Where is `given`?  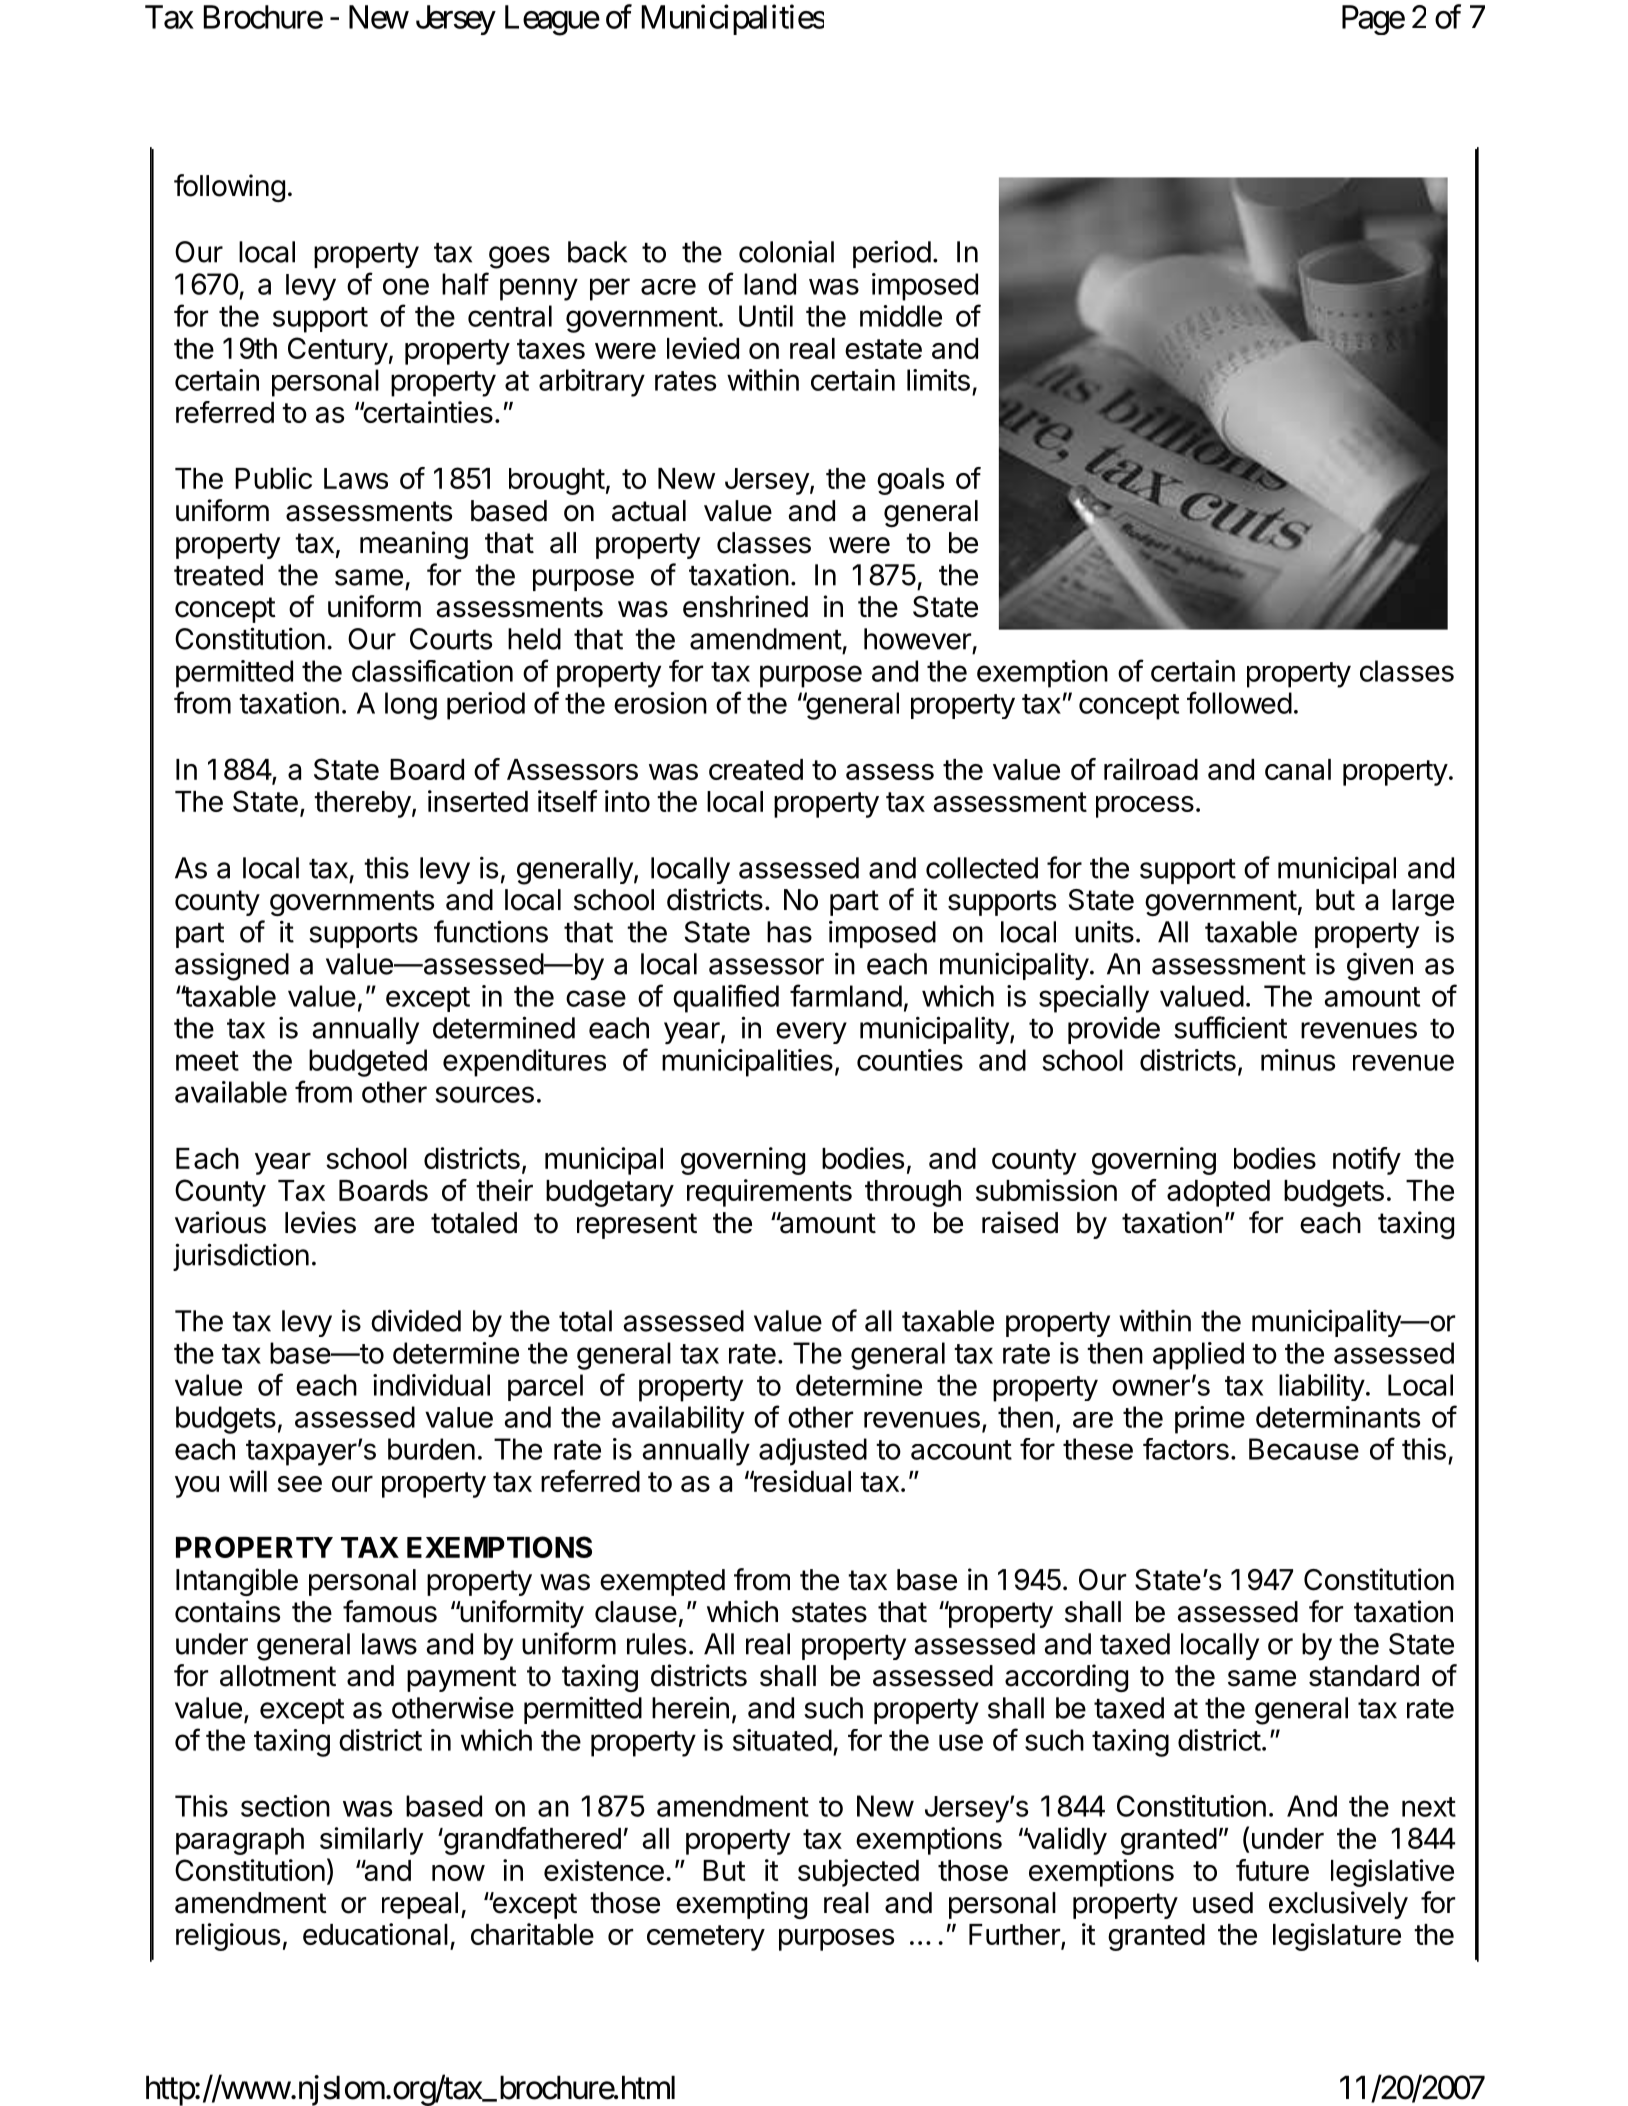
given is located at coordinates (1380, 967).
